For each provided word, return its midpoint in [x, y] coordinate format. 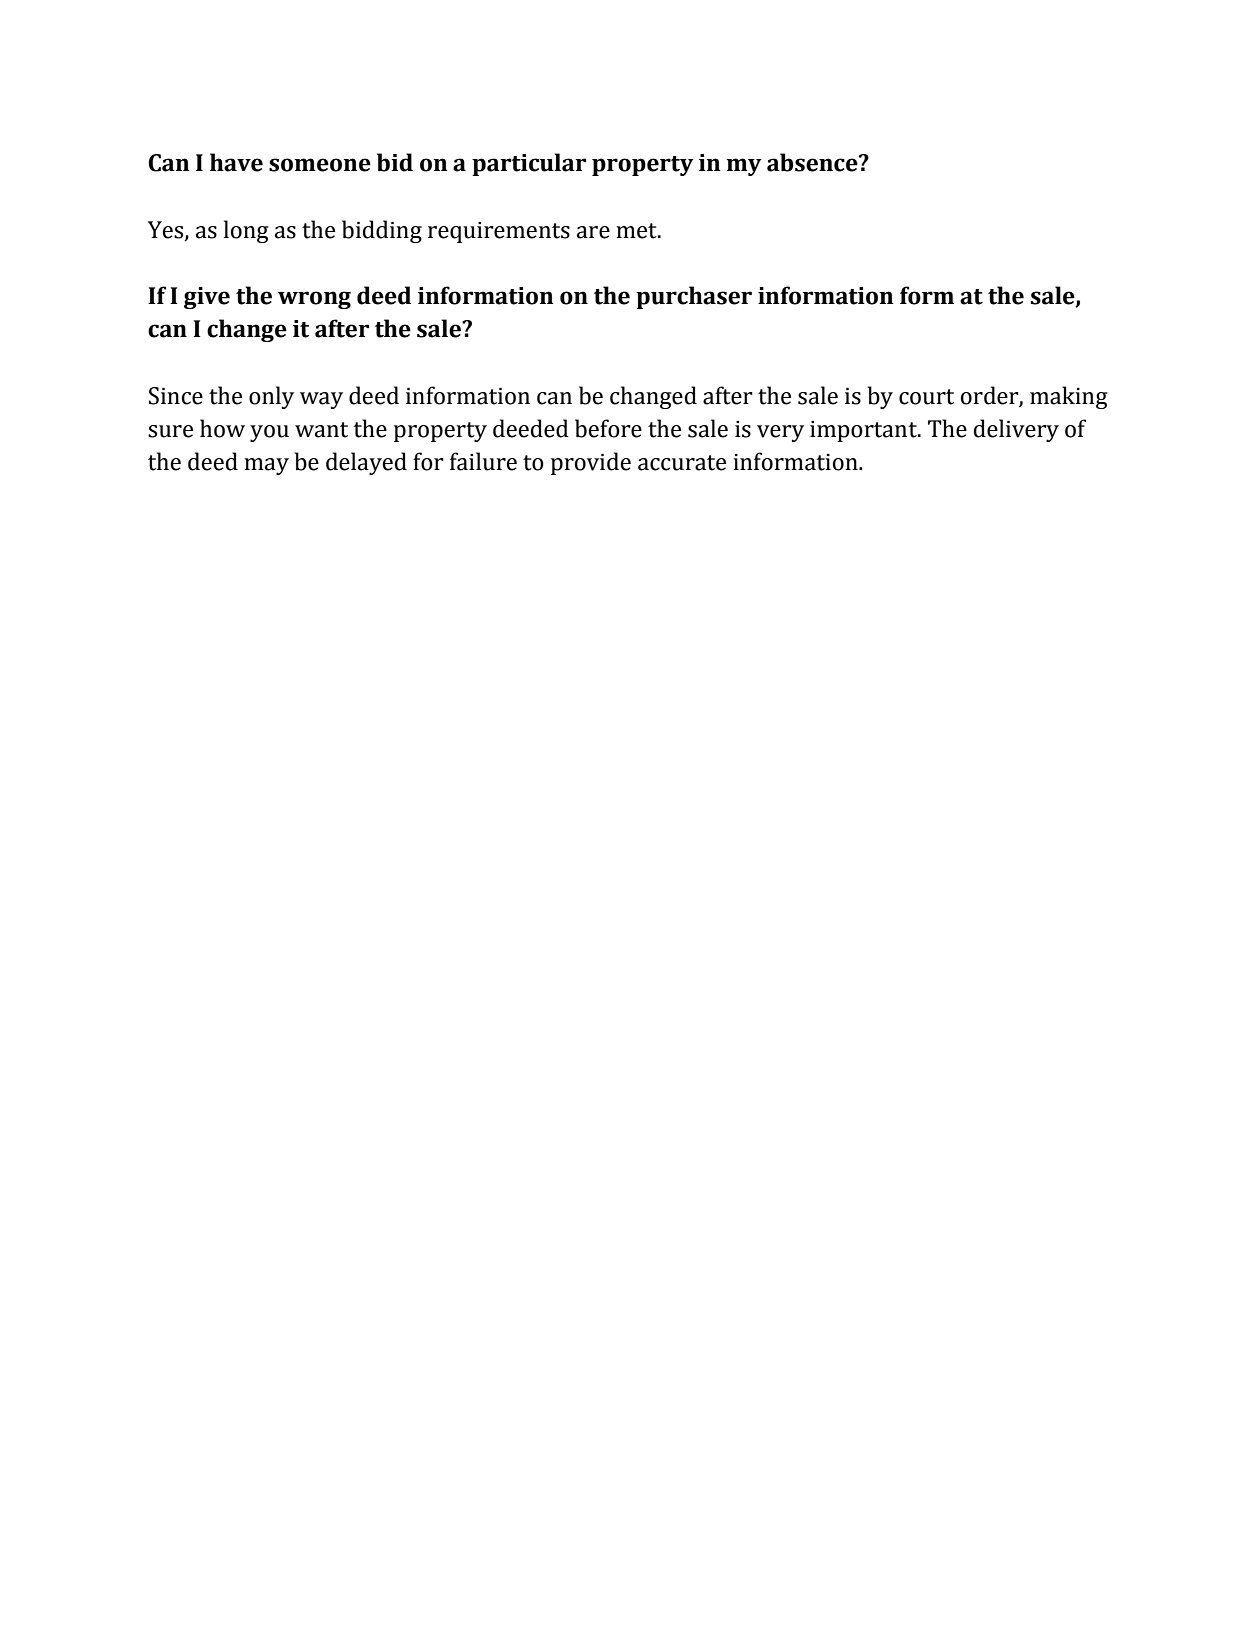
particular [529, 164]
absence [813, 162]
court [926, 397]
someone [320, 165]
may [266, 466]
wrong [314, 300]
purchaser [694, 297]
